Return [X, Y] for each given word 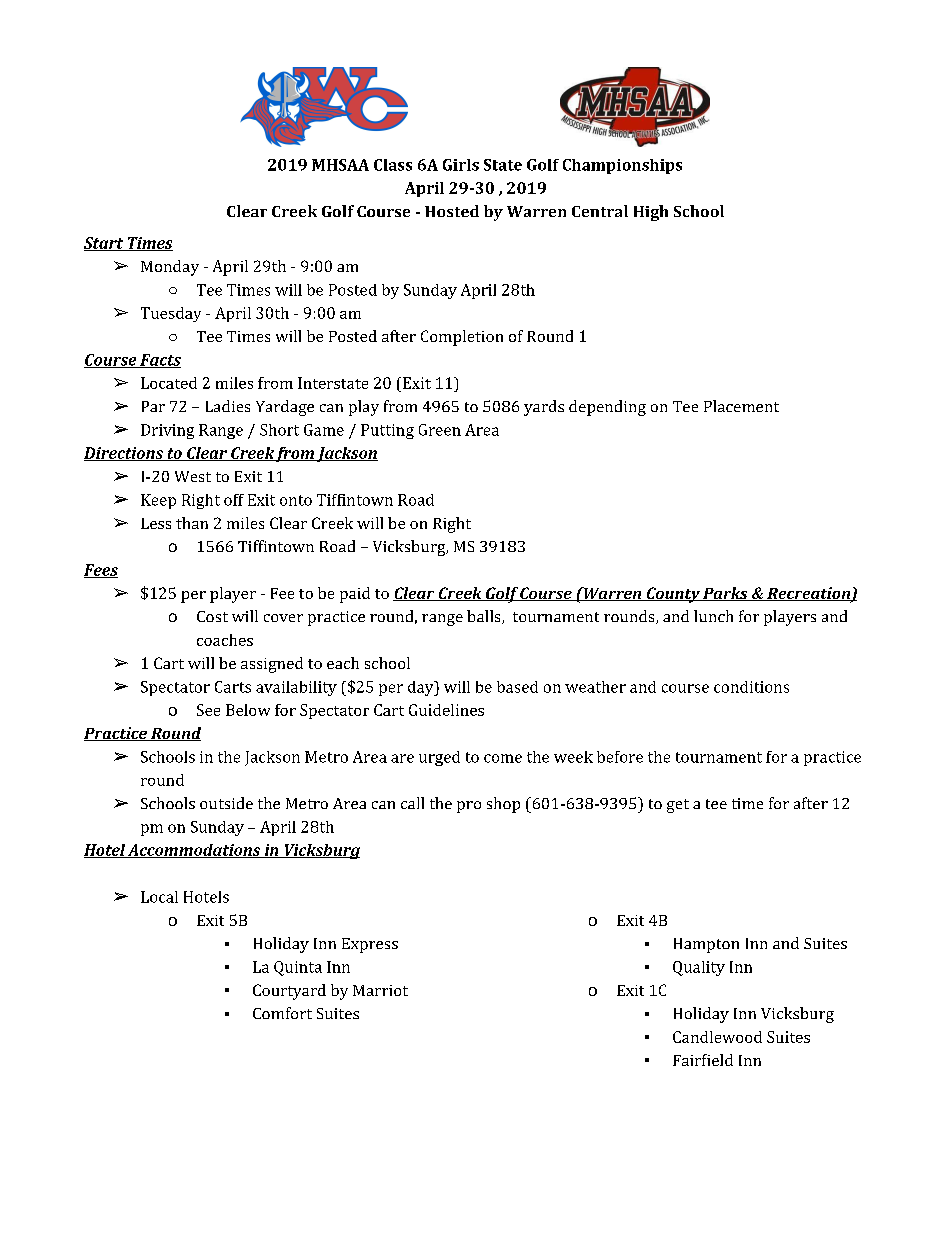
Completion [462, 338]
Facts [159, 361]
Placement [741, 406]
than [192, 523]
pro [469, 807]
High [651, 213]
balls [485, 617]
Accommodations [194, 851]
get [678, 806]
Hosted [452, 211]
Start [105, 244]
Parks [725, 594]
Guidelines [446, 710]
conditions [751, 687]
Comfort [282, 1013]
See [208, 710]
